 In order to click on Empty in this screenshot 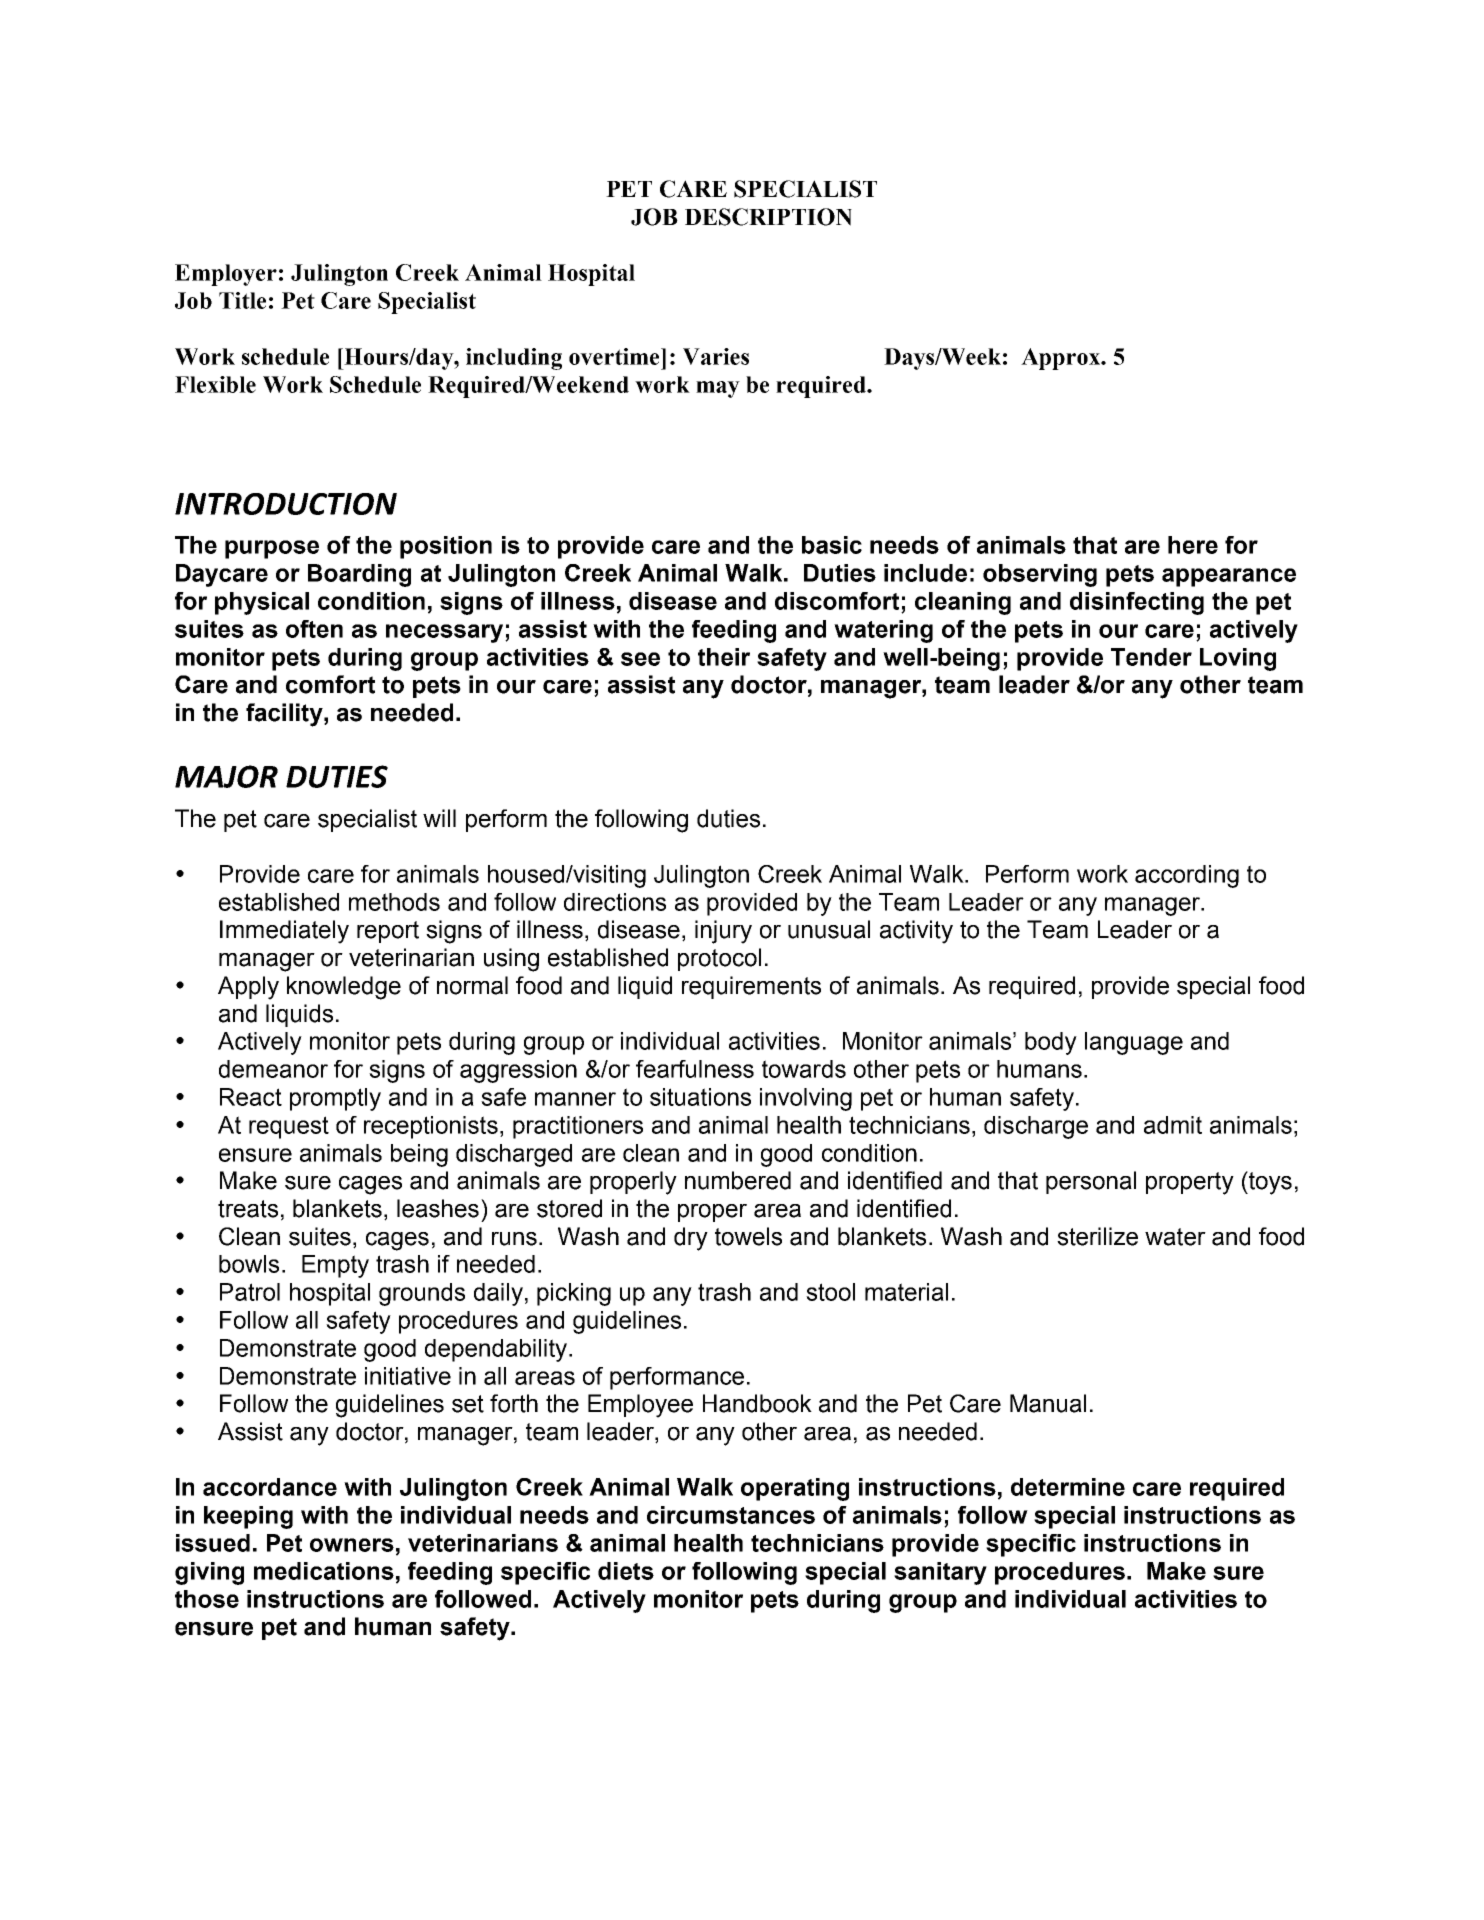, I will do `click(335, 1266)`.
